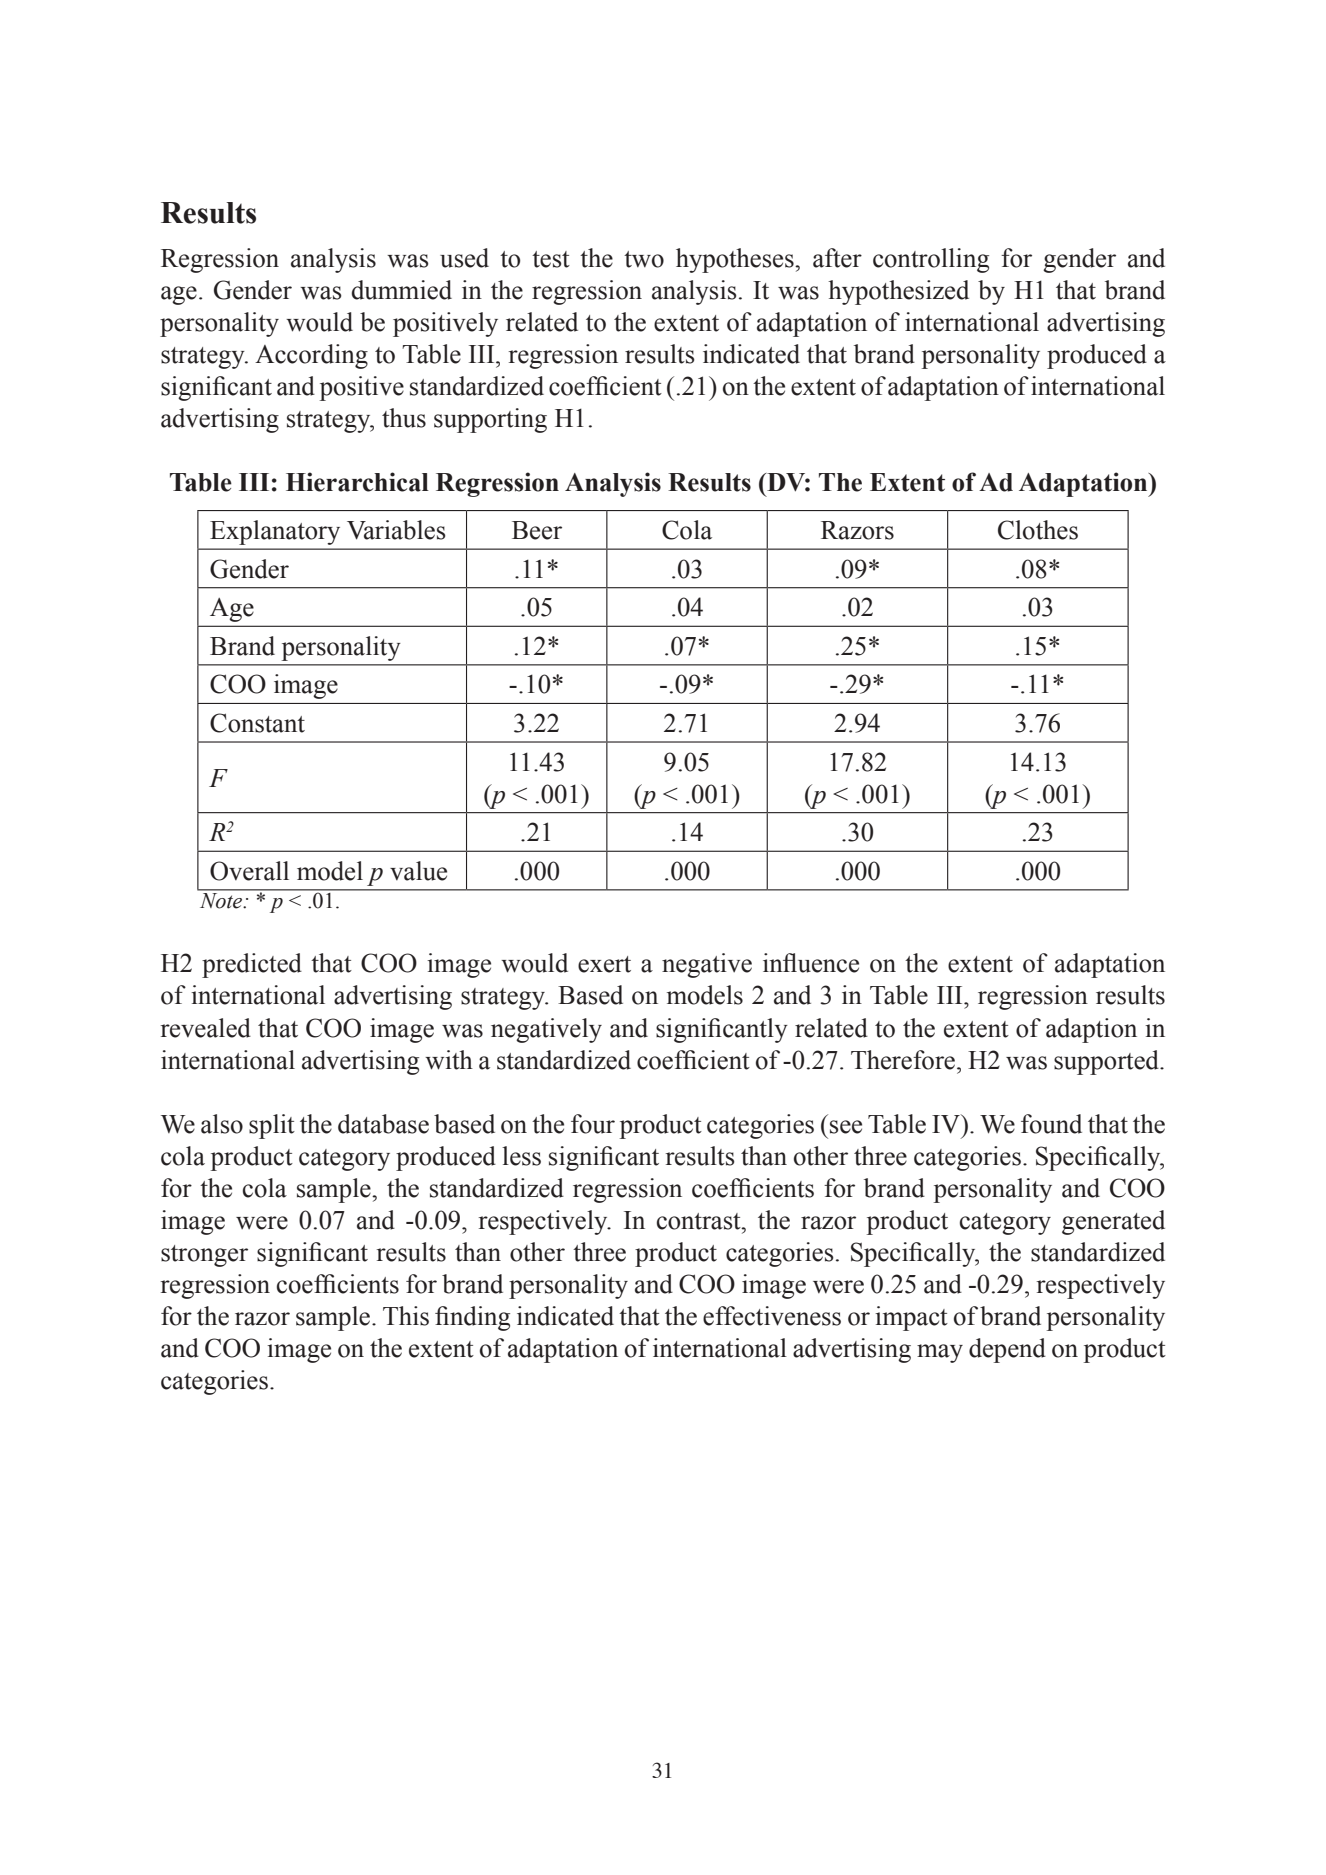 The height and width of the screenshot is (1875, 1326). I want to click on exert, so click(604, 964).
